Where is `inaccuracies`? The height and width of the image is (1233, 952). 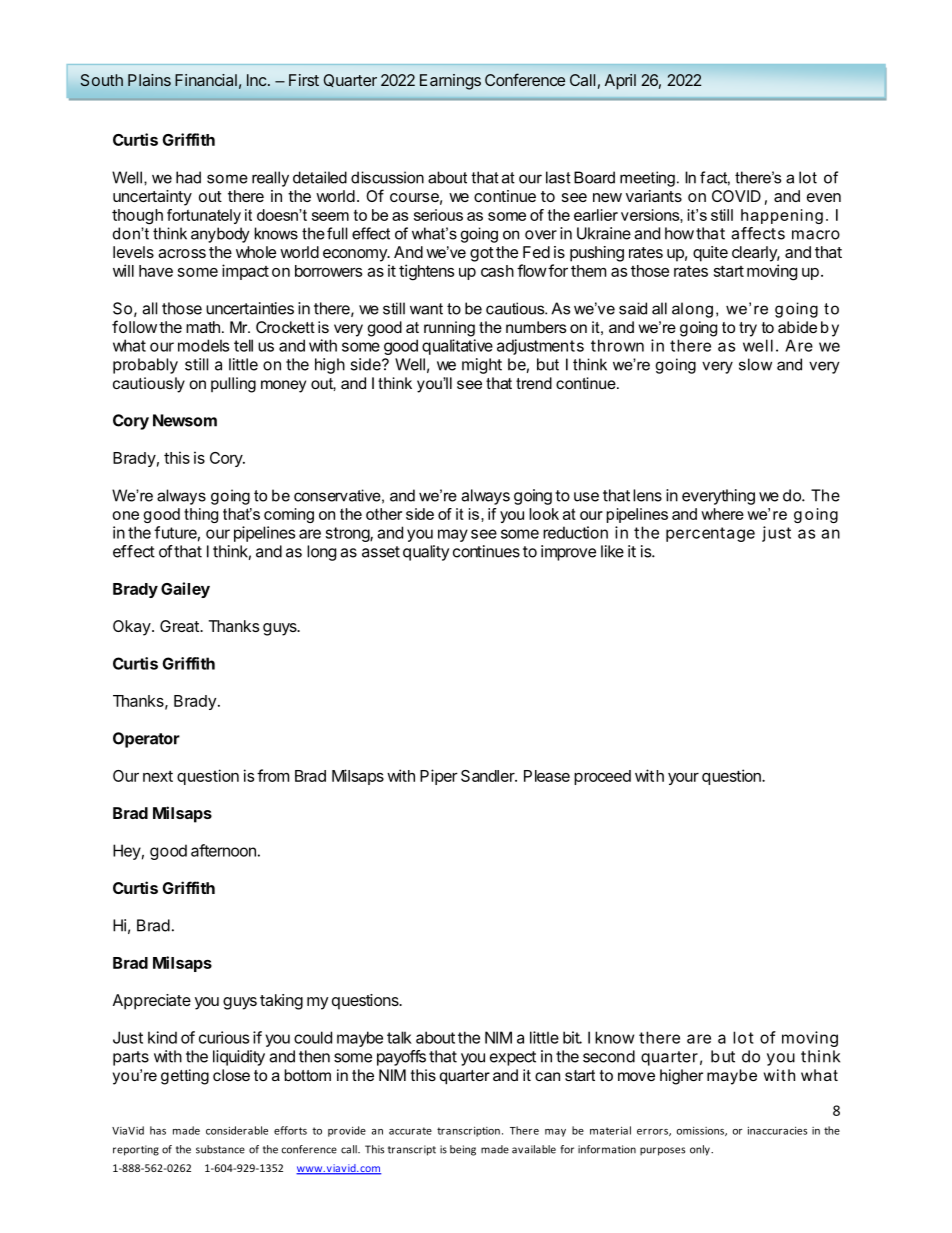
inaccuracies is located at coordinates (777, 1130).
